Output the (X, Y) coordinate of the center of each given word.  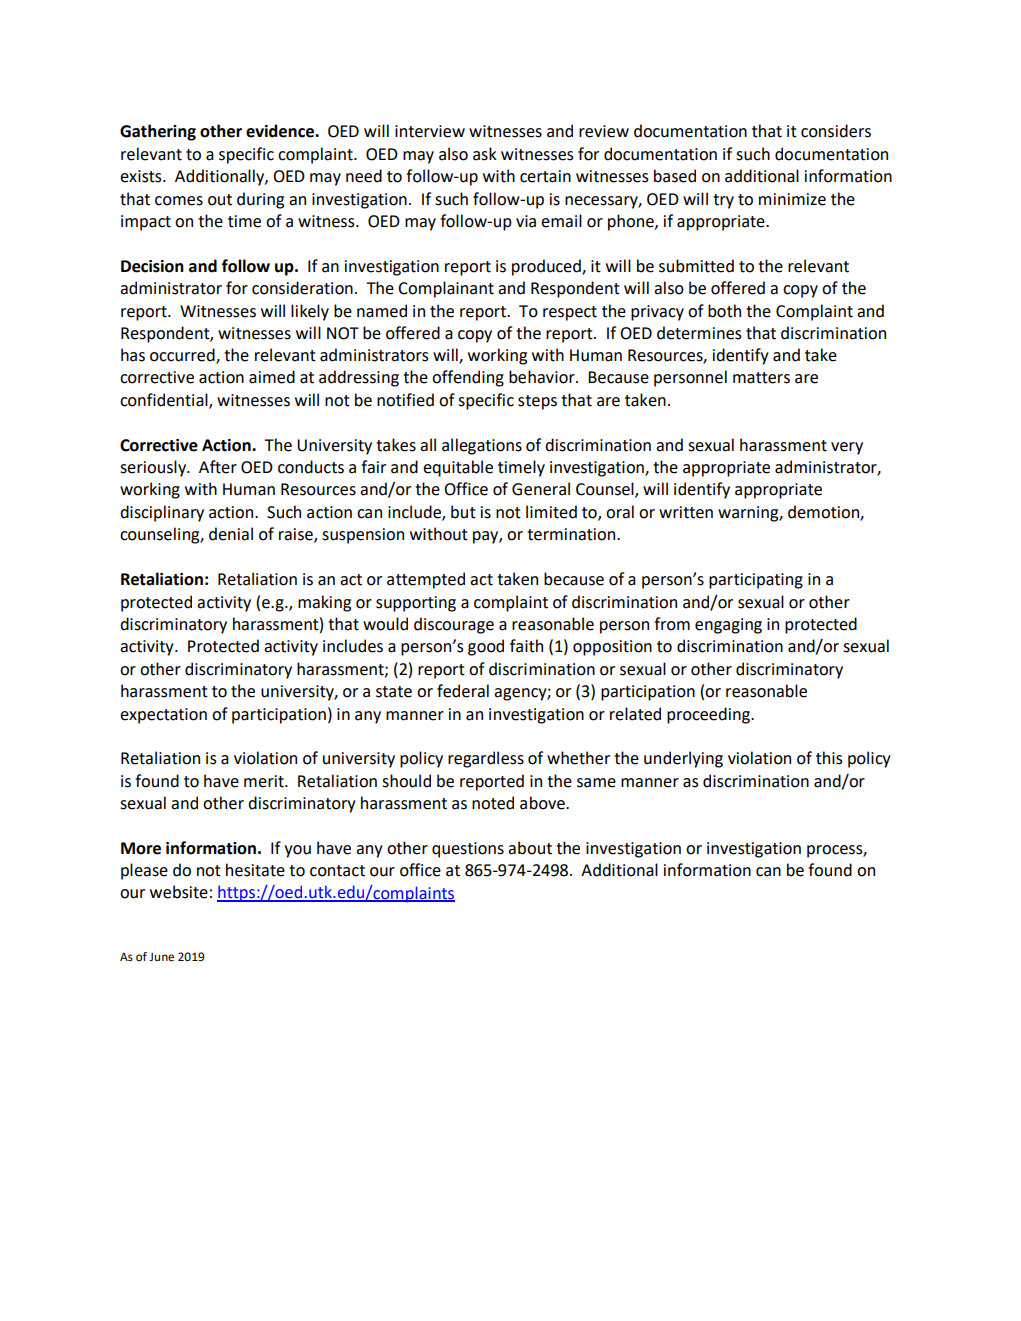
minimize (792, 199)
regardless (486, 759)
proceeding (709, 715)
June (161, 957)
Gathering (158, 132)
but (463, 512)
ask (485, 154)
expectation (163, 716)
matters (761, 378)
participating (756, 581)
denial (231, 534)
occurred (183, 356)
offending (468, 378)
